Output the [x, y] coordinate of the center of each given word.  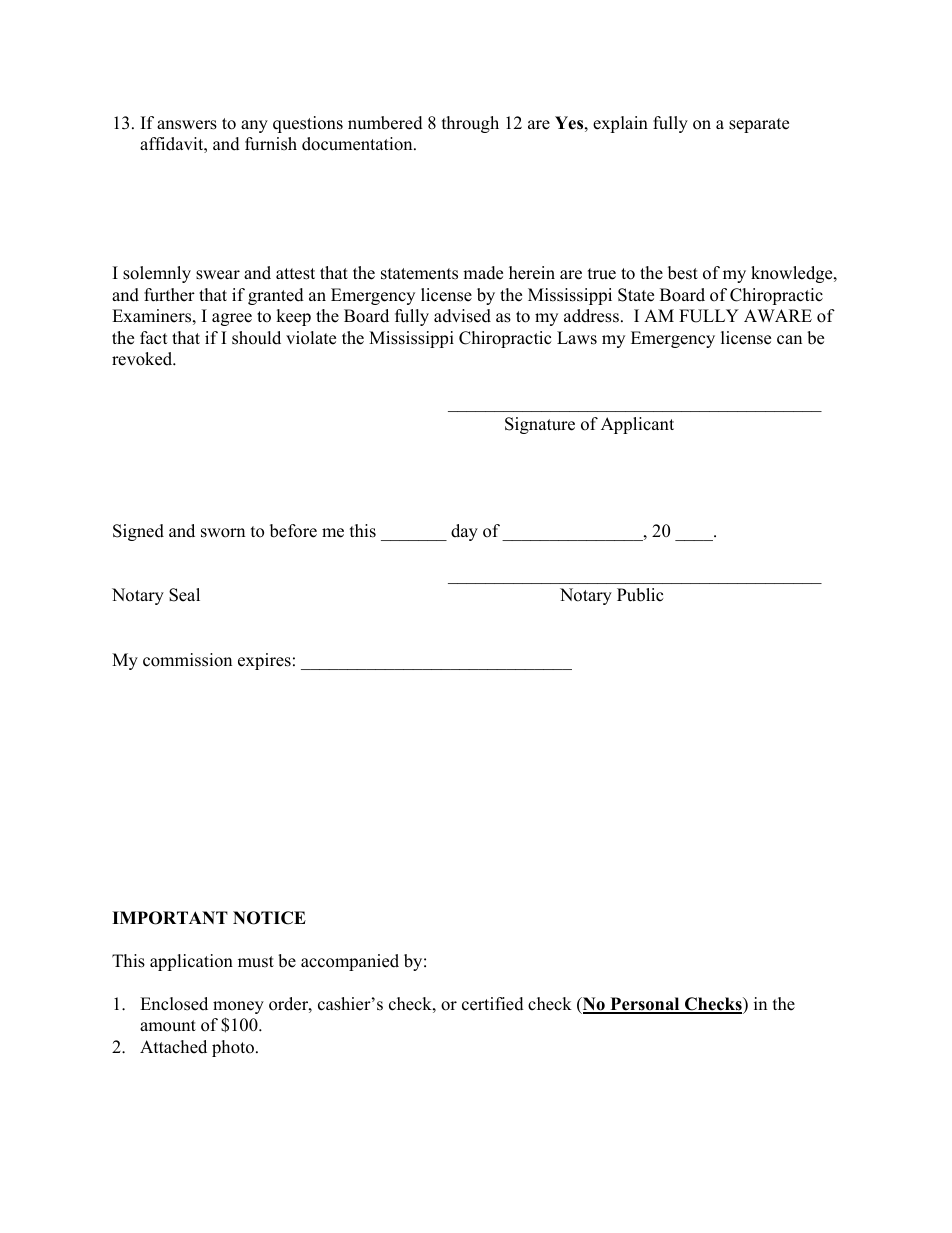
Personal [645, 1005]
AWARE [778, 315]
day [464, 532]
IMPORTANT [170, 918]
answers [187, 125]
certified [493, 1004]
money [238, 1007]
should [256, 338]
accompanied [350, 962]
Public [640, 595]
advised [462, 316]
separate [759, 125]
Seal [184, 595]
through [470, 124]
